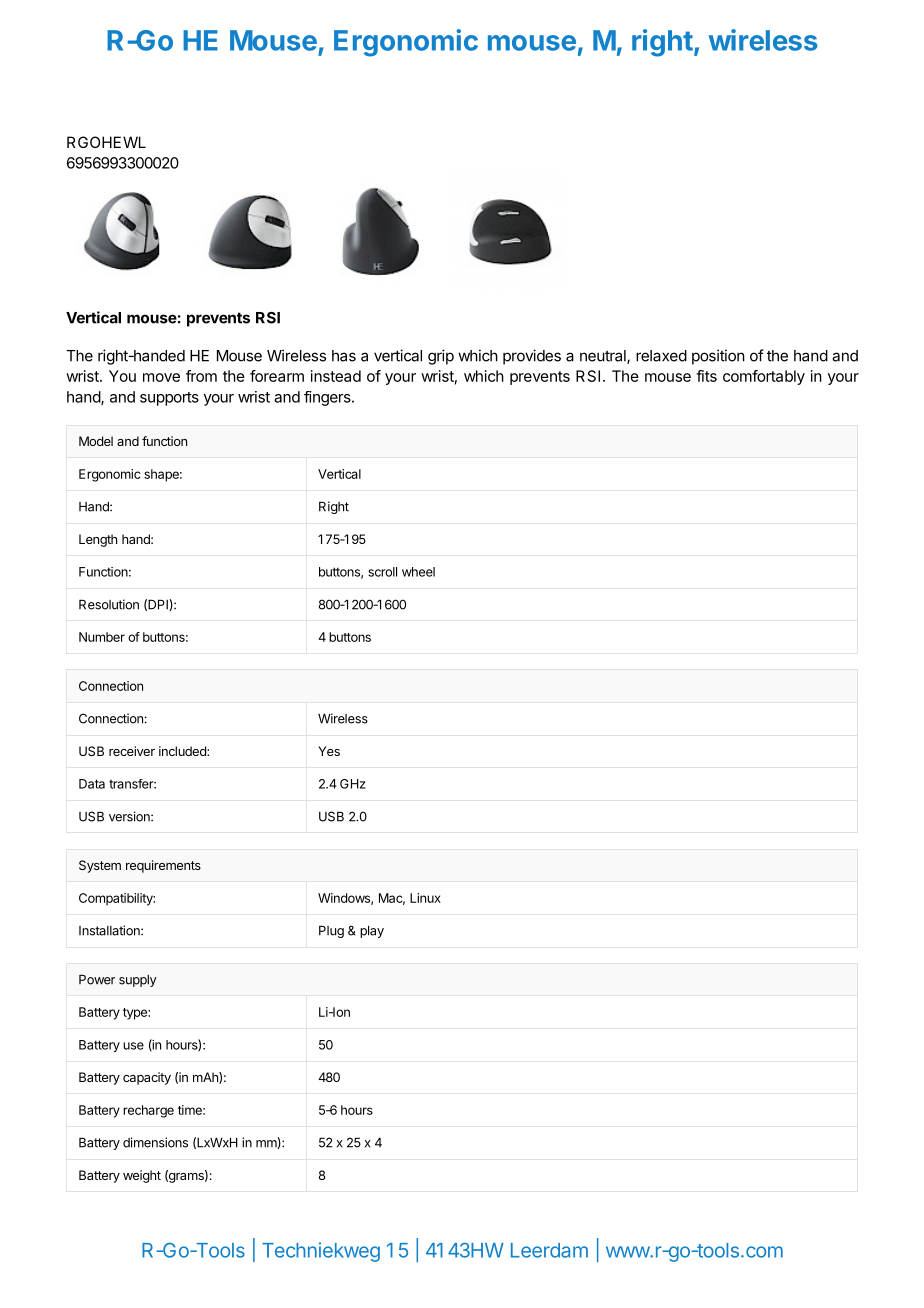  Describe the element at coordinates (183, 751) in the screenshot. I see `included` at that location.
